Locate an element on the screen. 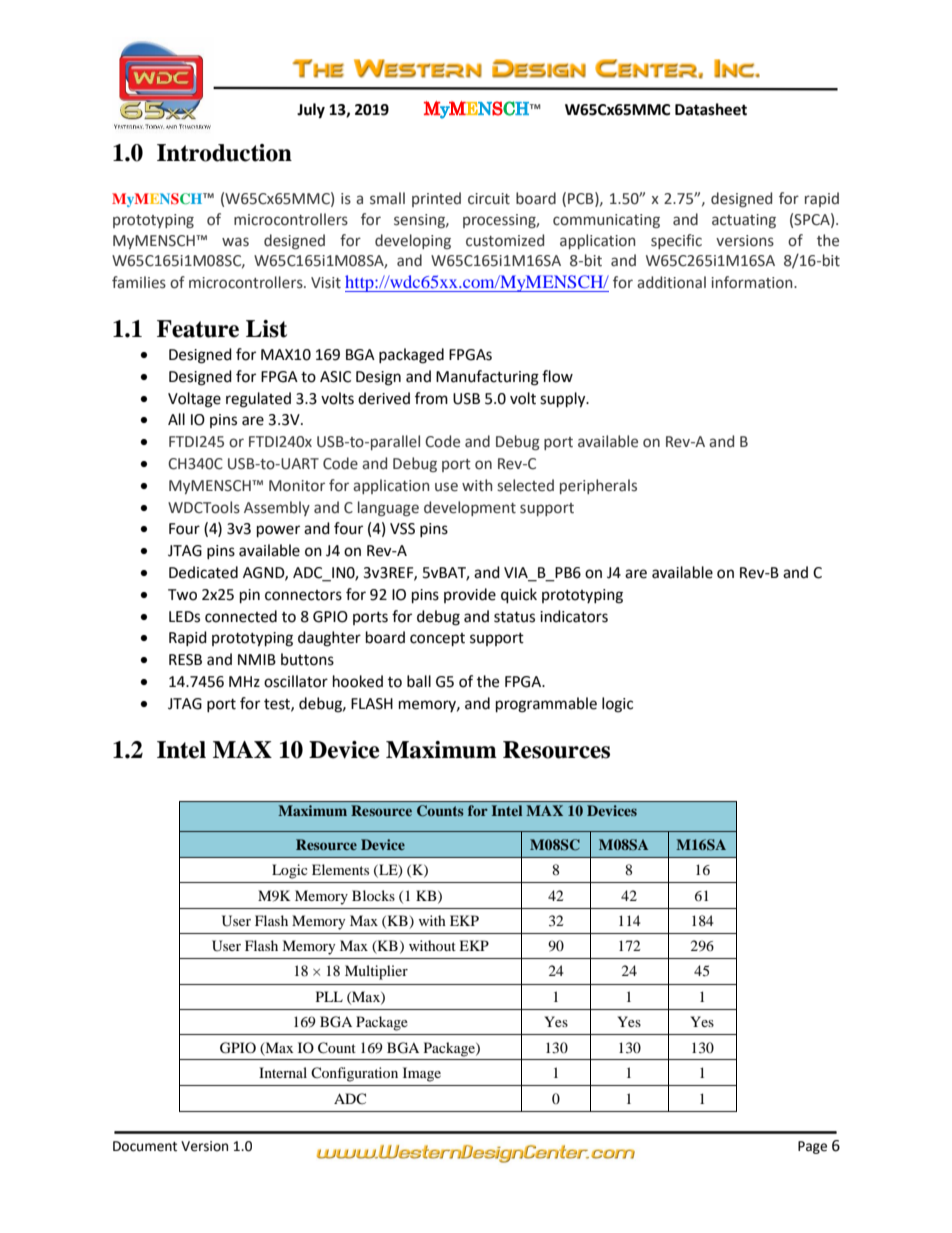  Page is located at coordinates (812, 1147).
